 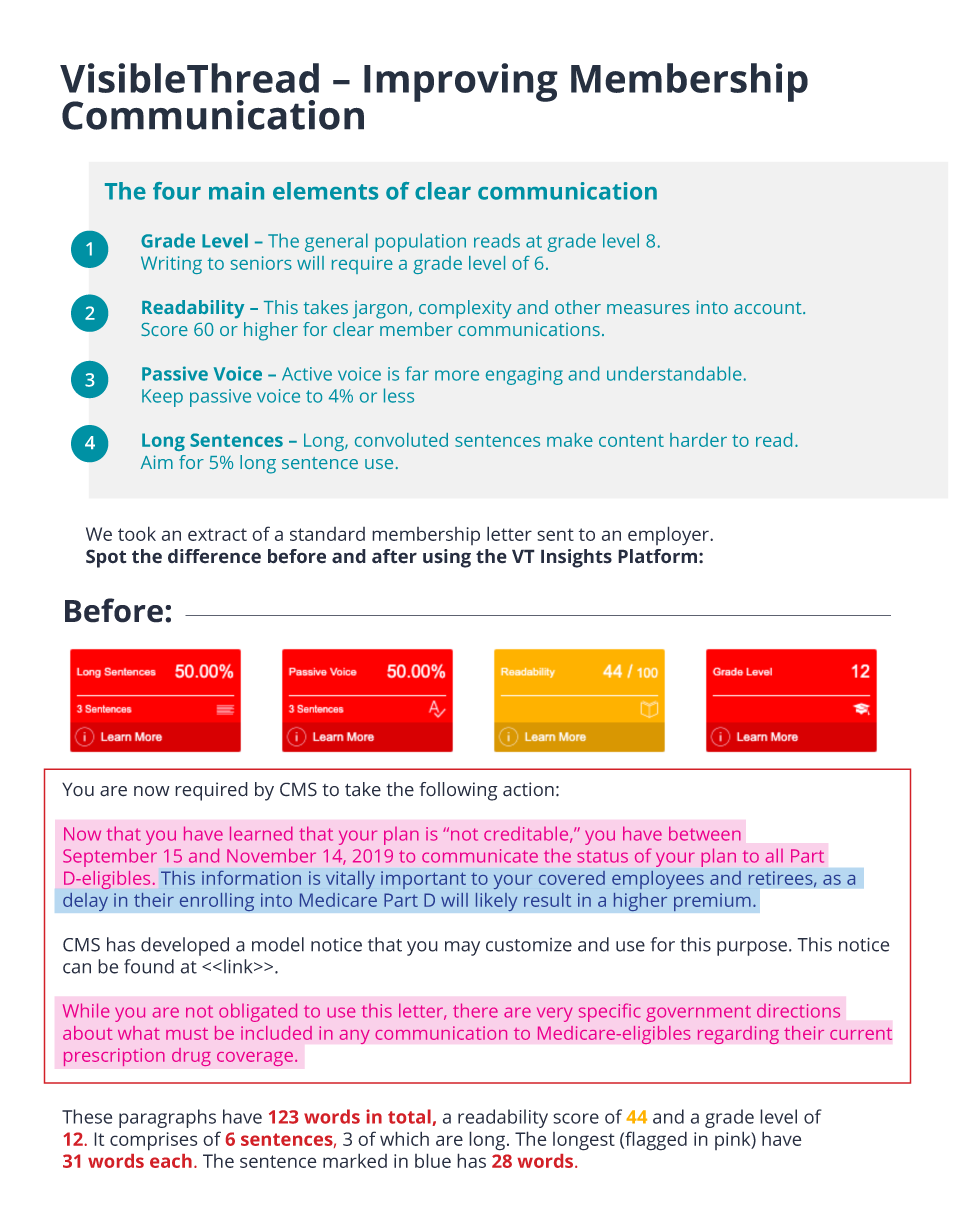 What do you see at coordinates (447, 558) in the image?
I see `using` at bounding box center [447, 558].
